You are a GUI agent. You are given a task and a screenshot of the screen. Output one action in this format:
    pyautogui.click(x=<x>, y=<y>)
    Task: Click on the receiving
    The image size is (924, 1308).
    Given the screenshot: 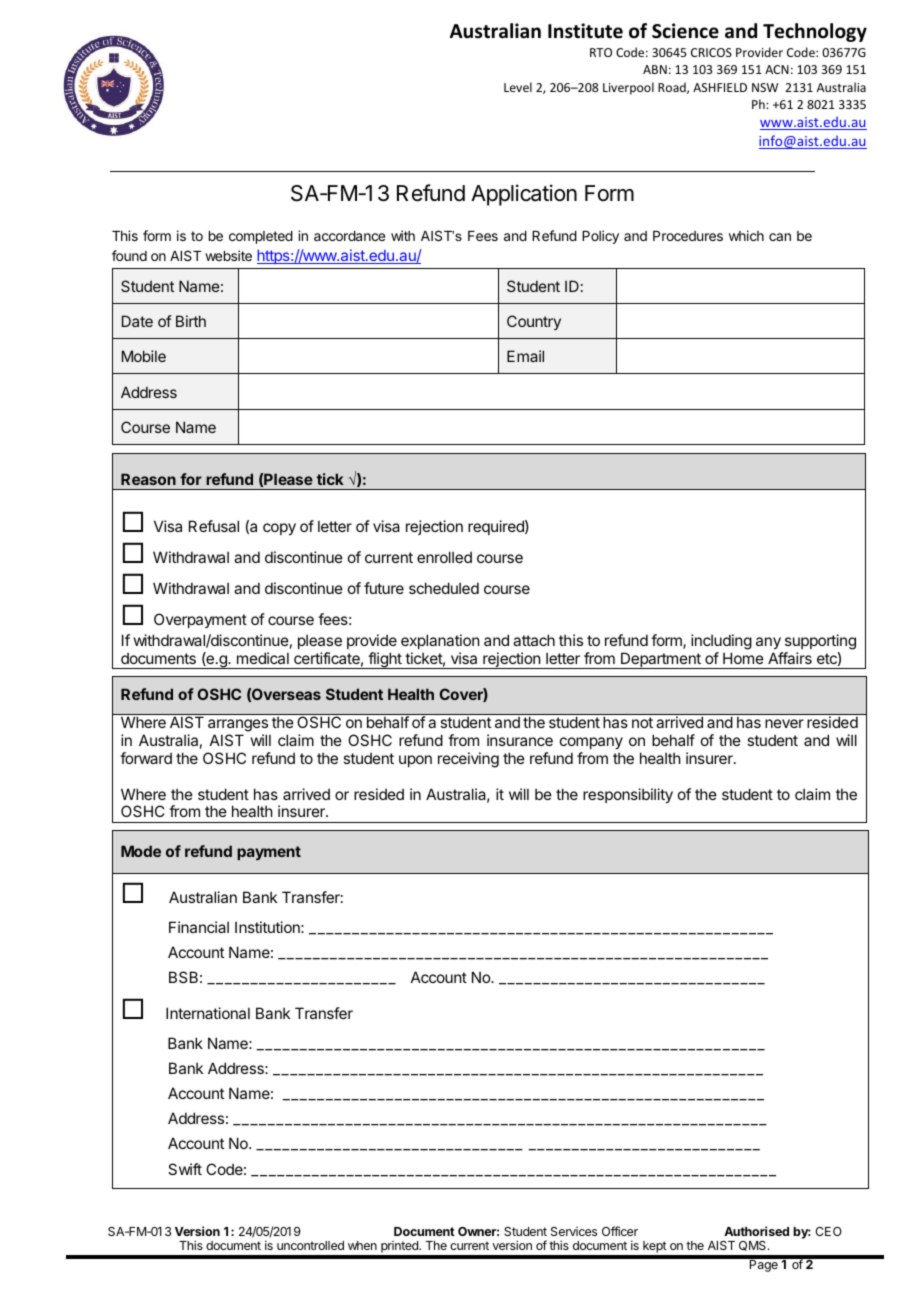 What is the action you would take?
    pyautogui.click(x=468, y=760)
